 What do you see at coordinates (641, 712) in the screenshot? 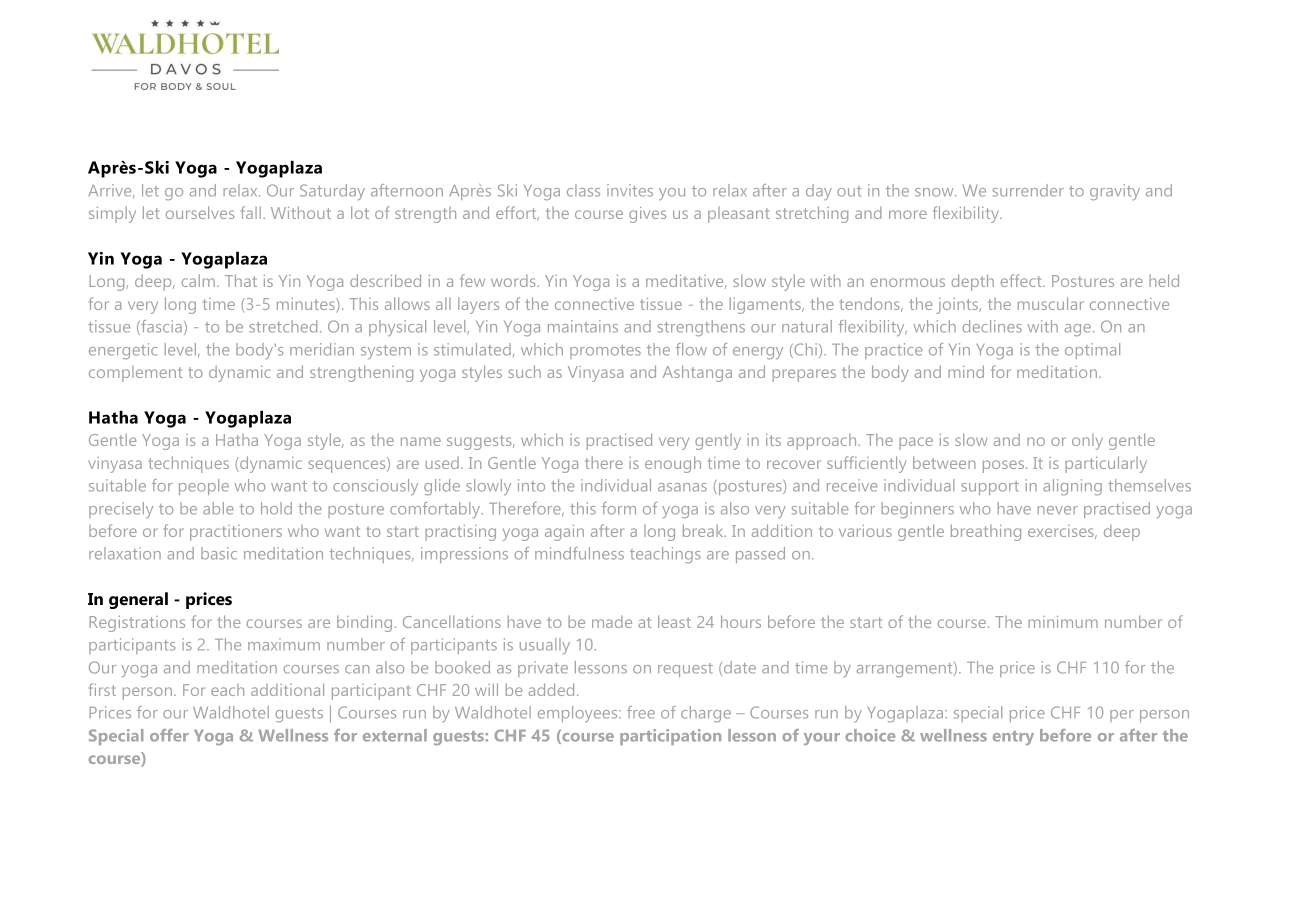
I see `free` at bounding box center [641, 712].
